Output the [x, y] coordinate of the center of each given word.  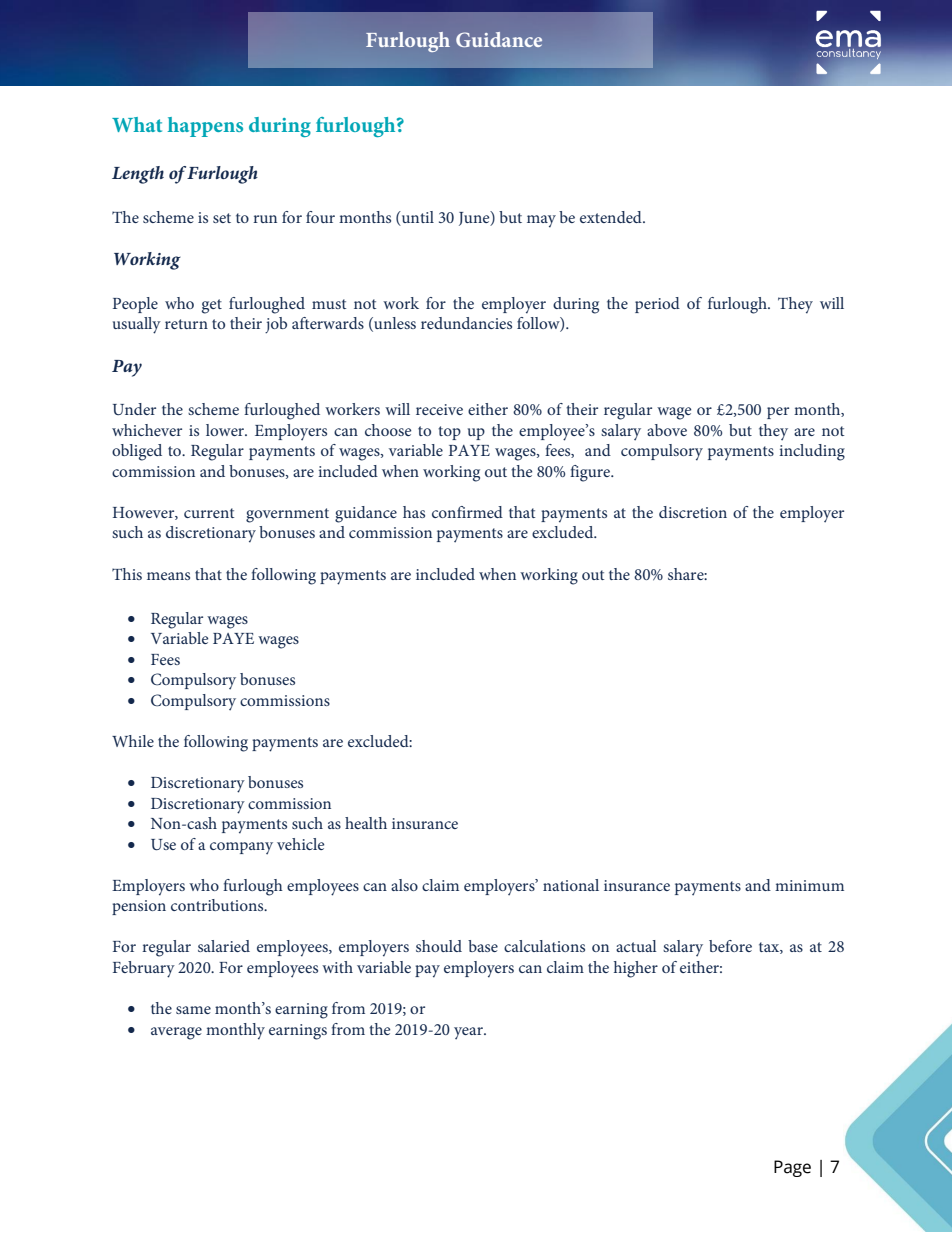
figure [591, 473]
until [417, 217]
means [168, 576]
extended [612, 217]
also [404, 885]
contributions [218, 905]
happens [205, 127]
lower [226, 430]
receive [439, 409]
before [730, 946]
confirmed [467, 512]
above [667, 430]
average [176, 1033]
